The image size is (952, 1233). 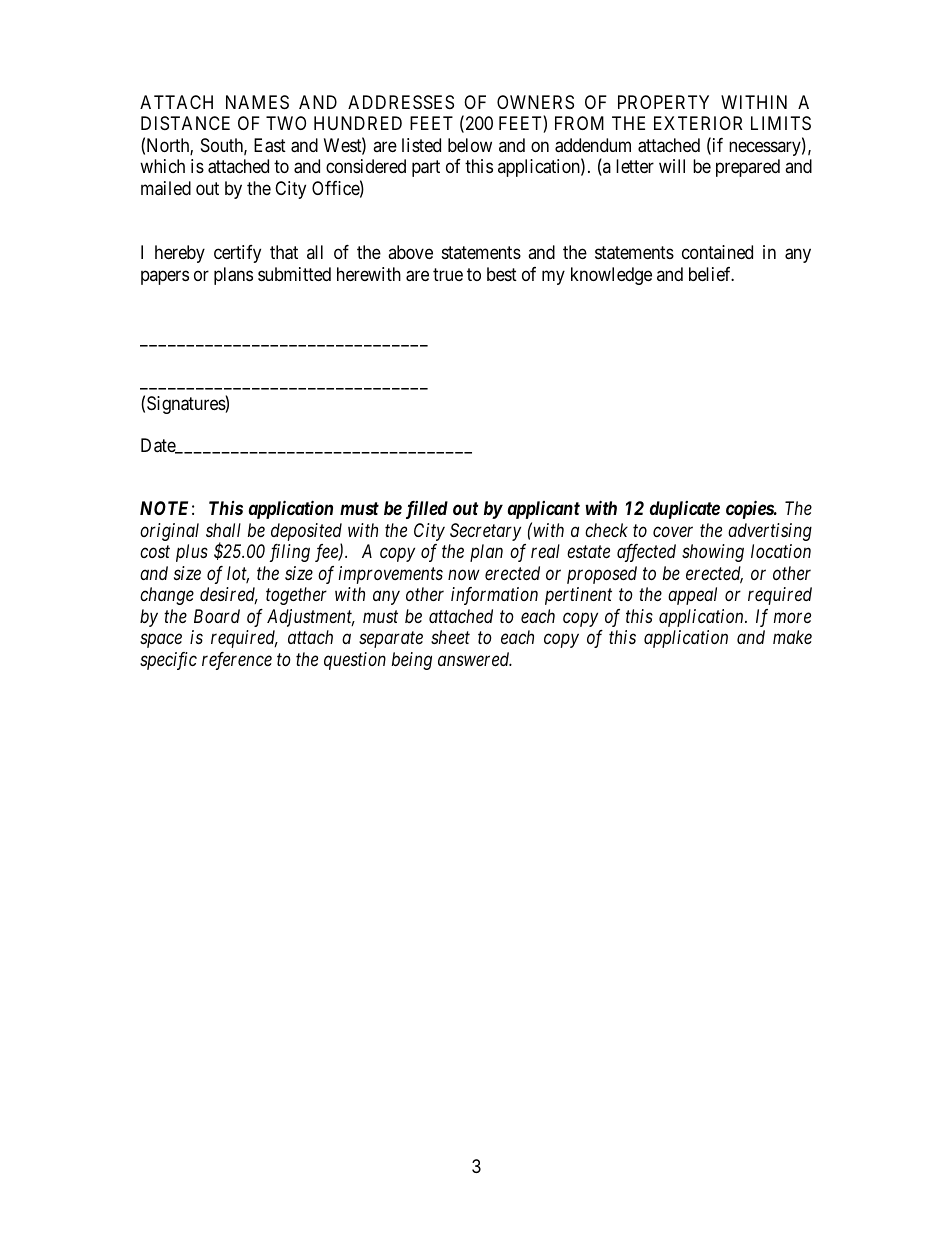 I want to click on true, so click(x=448, y=274).
